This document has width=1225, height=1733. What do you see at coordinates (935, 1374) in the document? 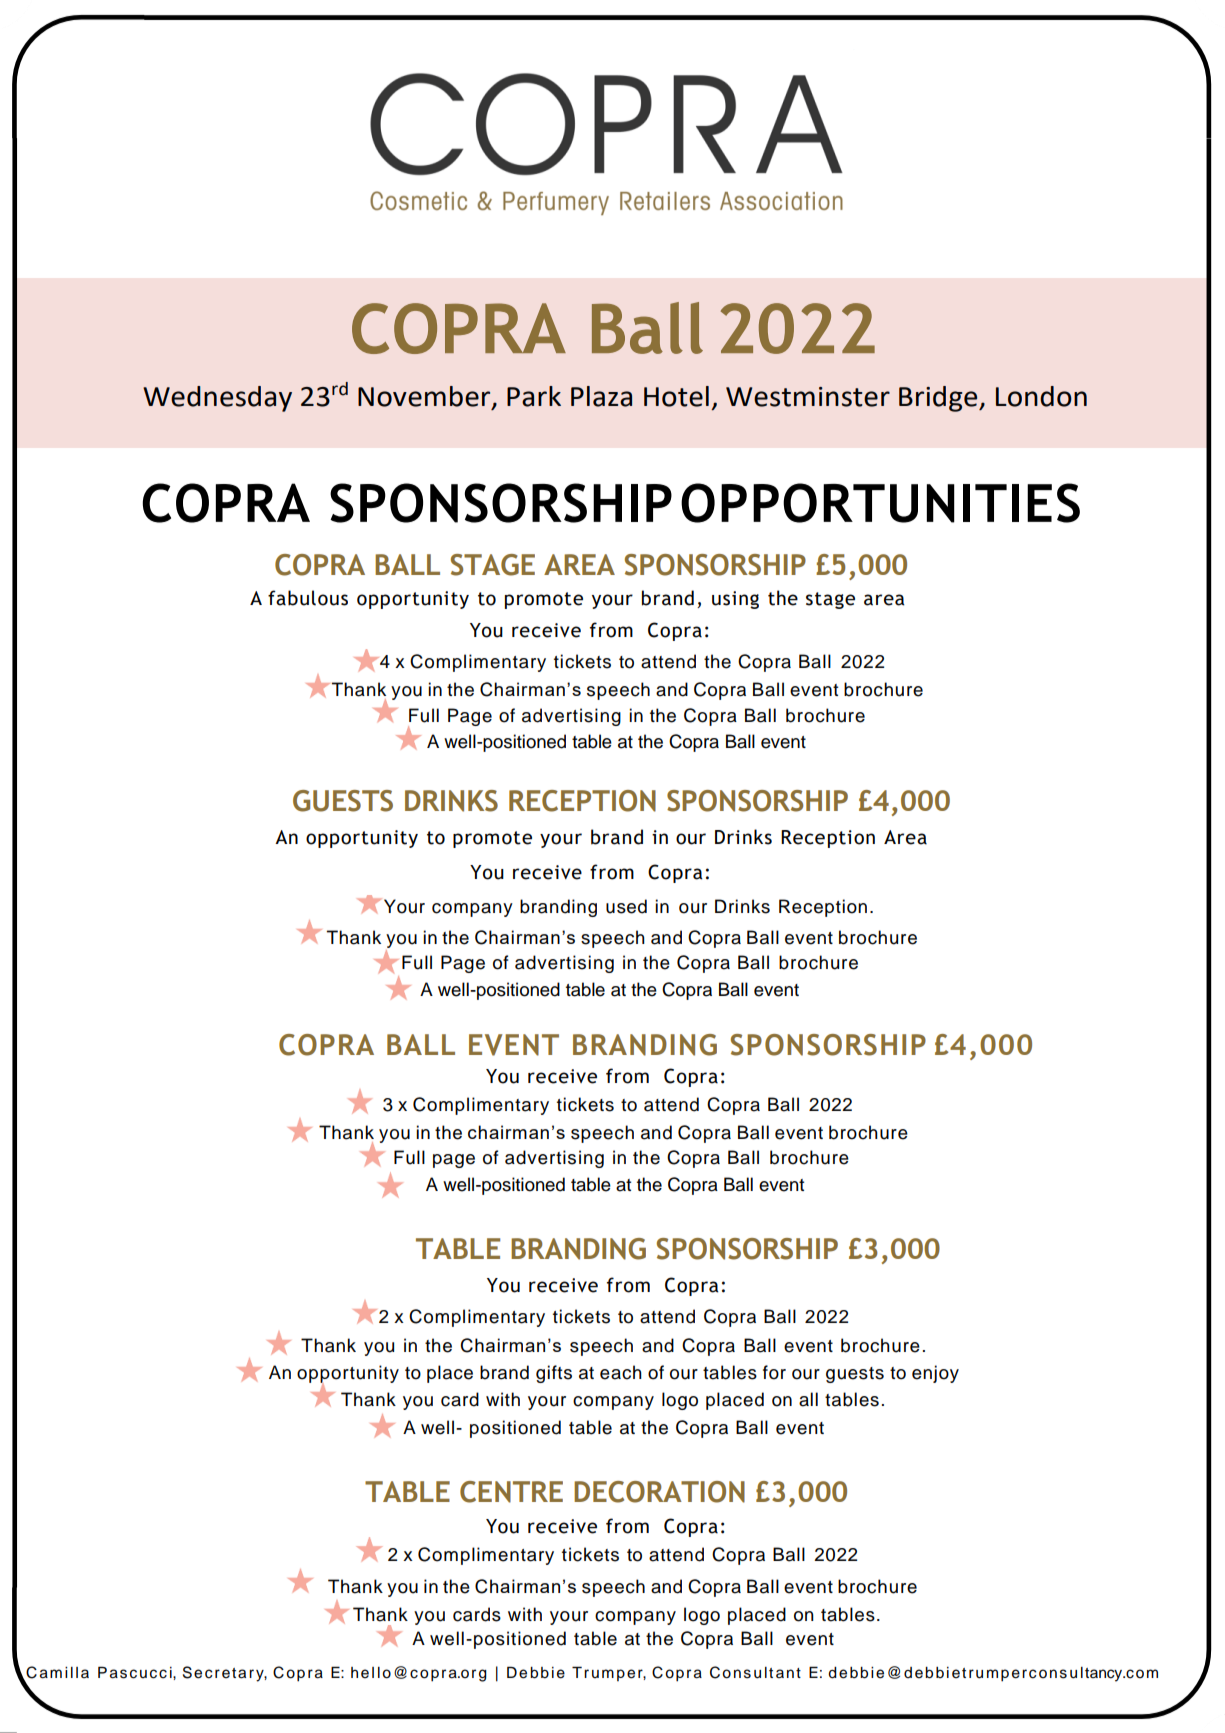
I see `enjoy` at bounding box center [935, 1374].
